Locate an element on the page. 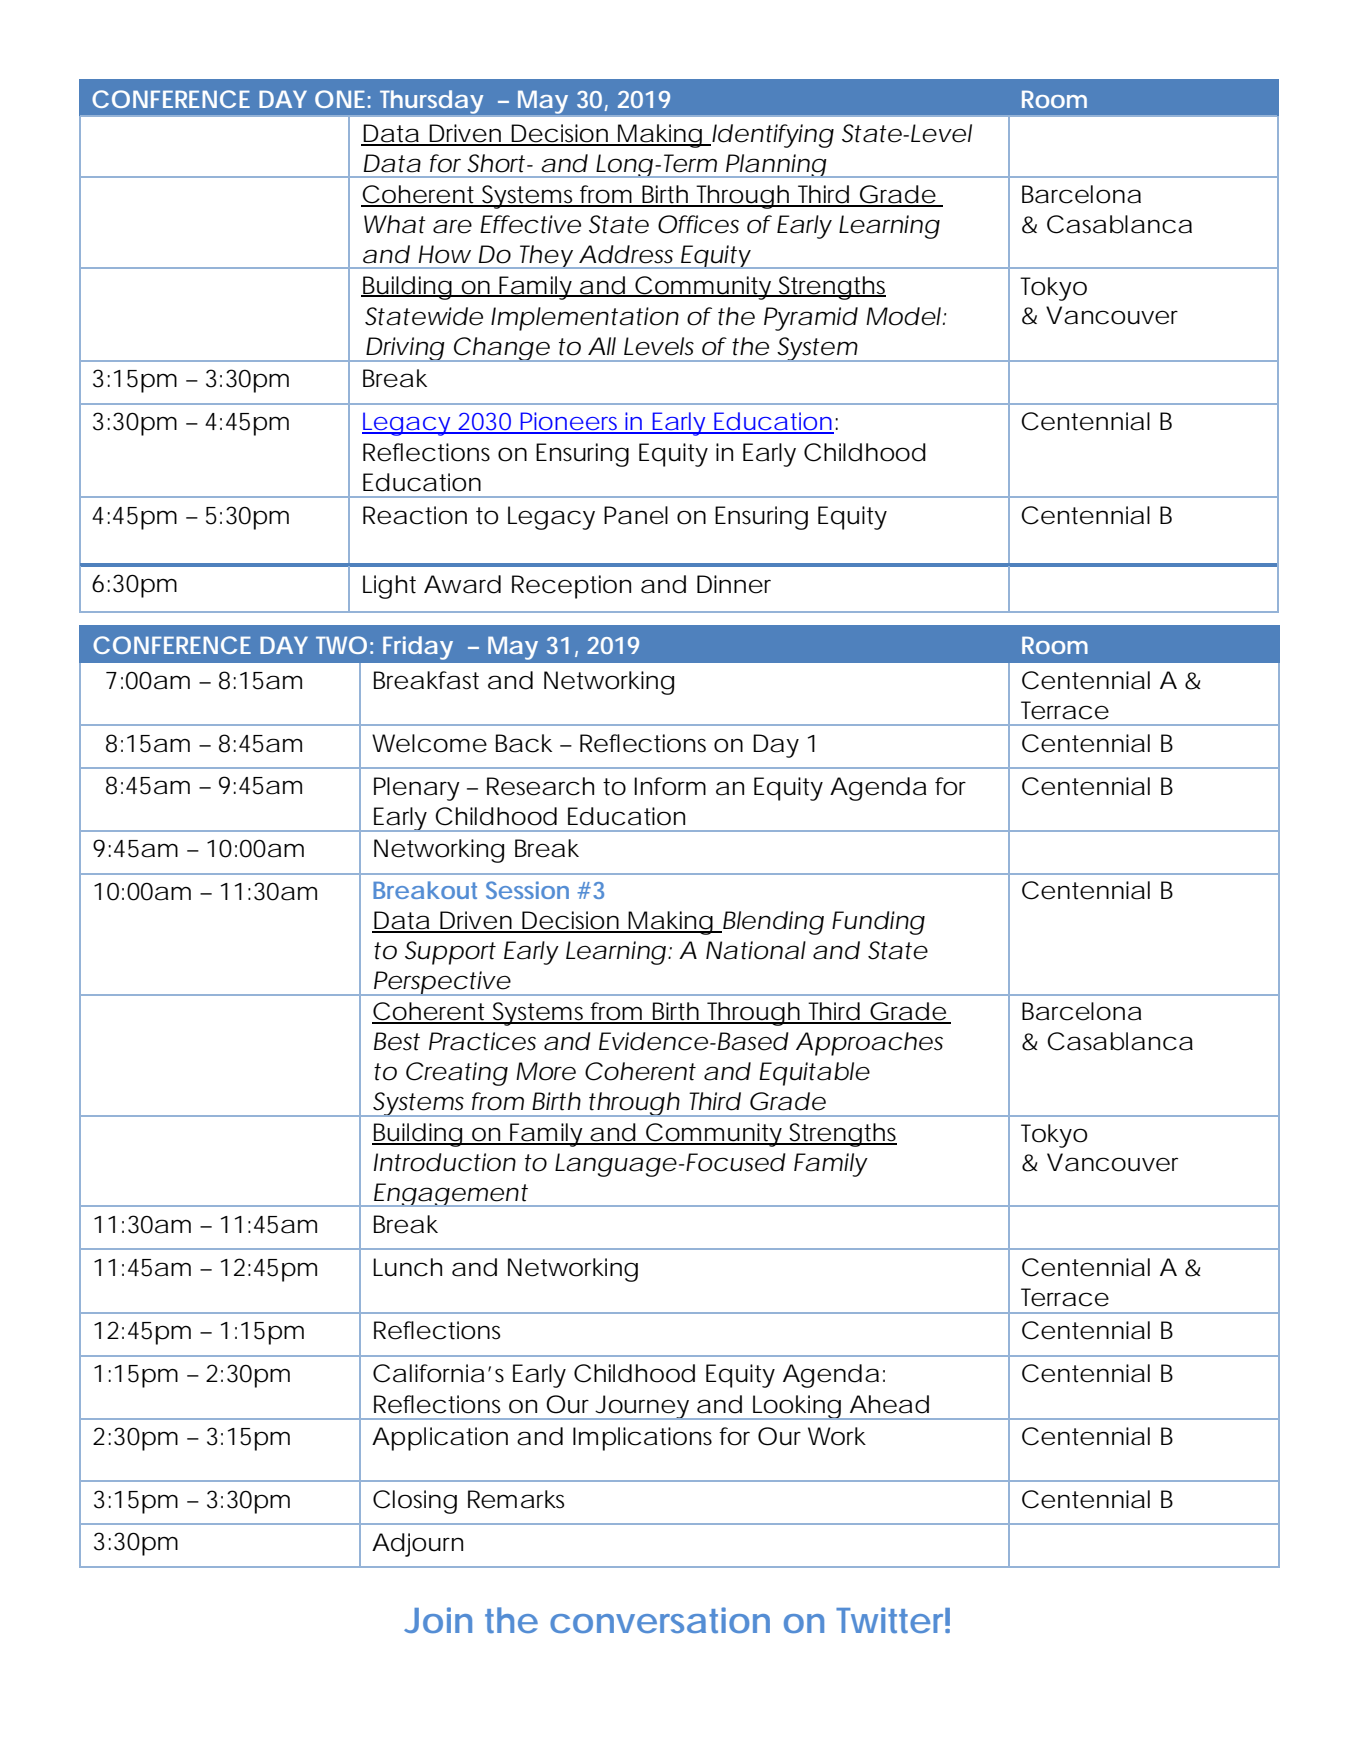 This image has width=1358, height=1758. Practices is located at coordinates (482, 1041).
